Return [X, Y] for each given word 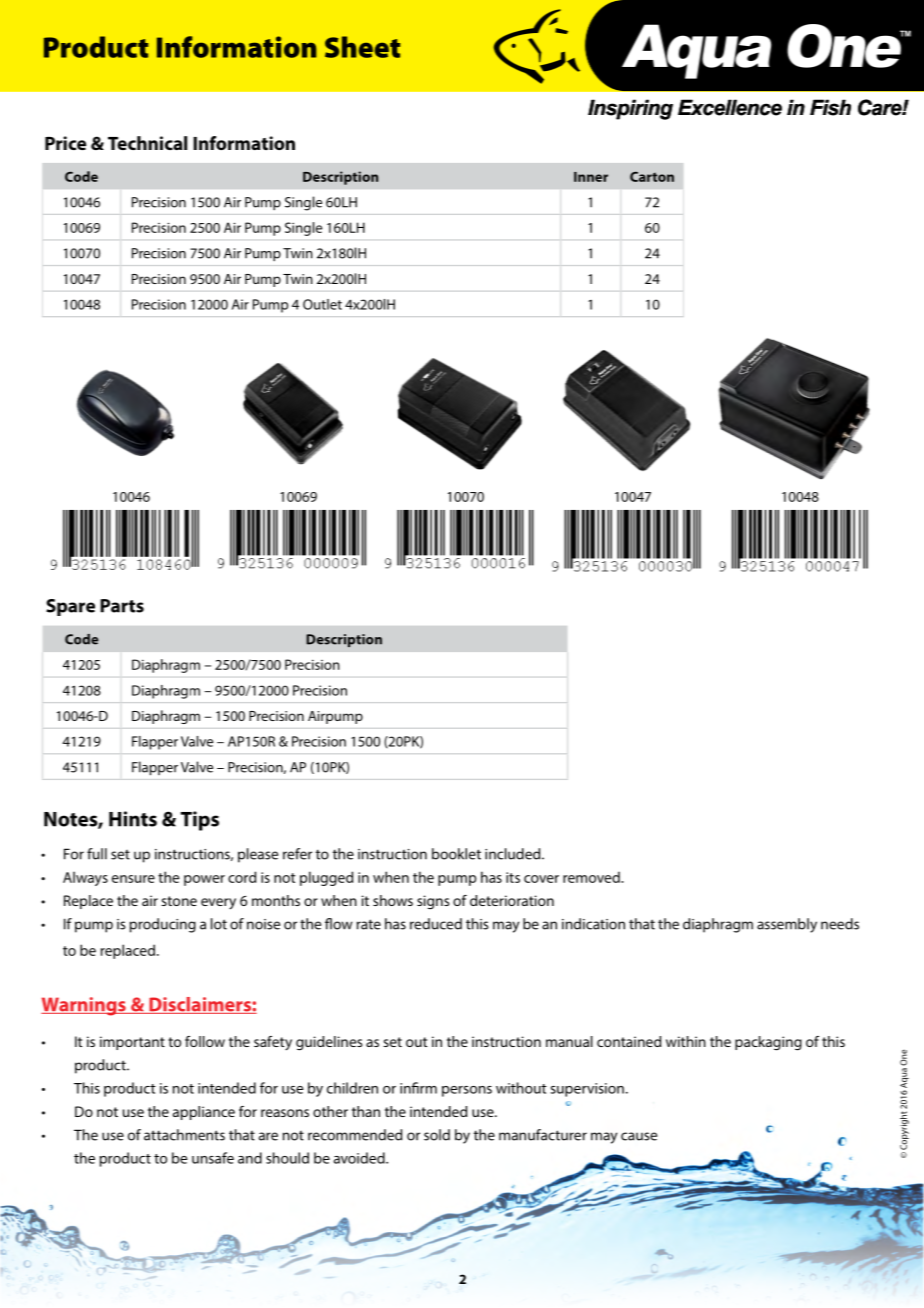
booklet [456, 854]
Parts [122, 606]
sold [437, 1135]
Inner [591, 177]
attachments [184, 1135]
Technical [147, 143]
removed [592, 877]
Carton [652, 176]
